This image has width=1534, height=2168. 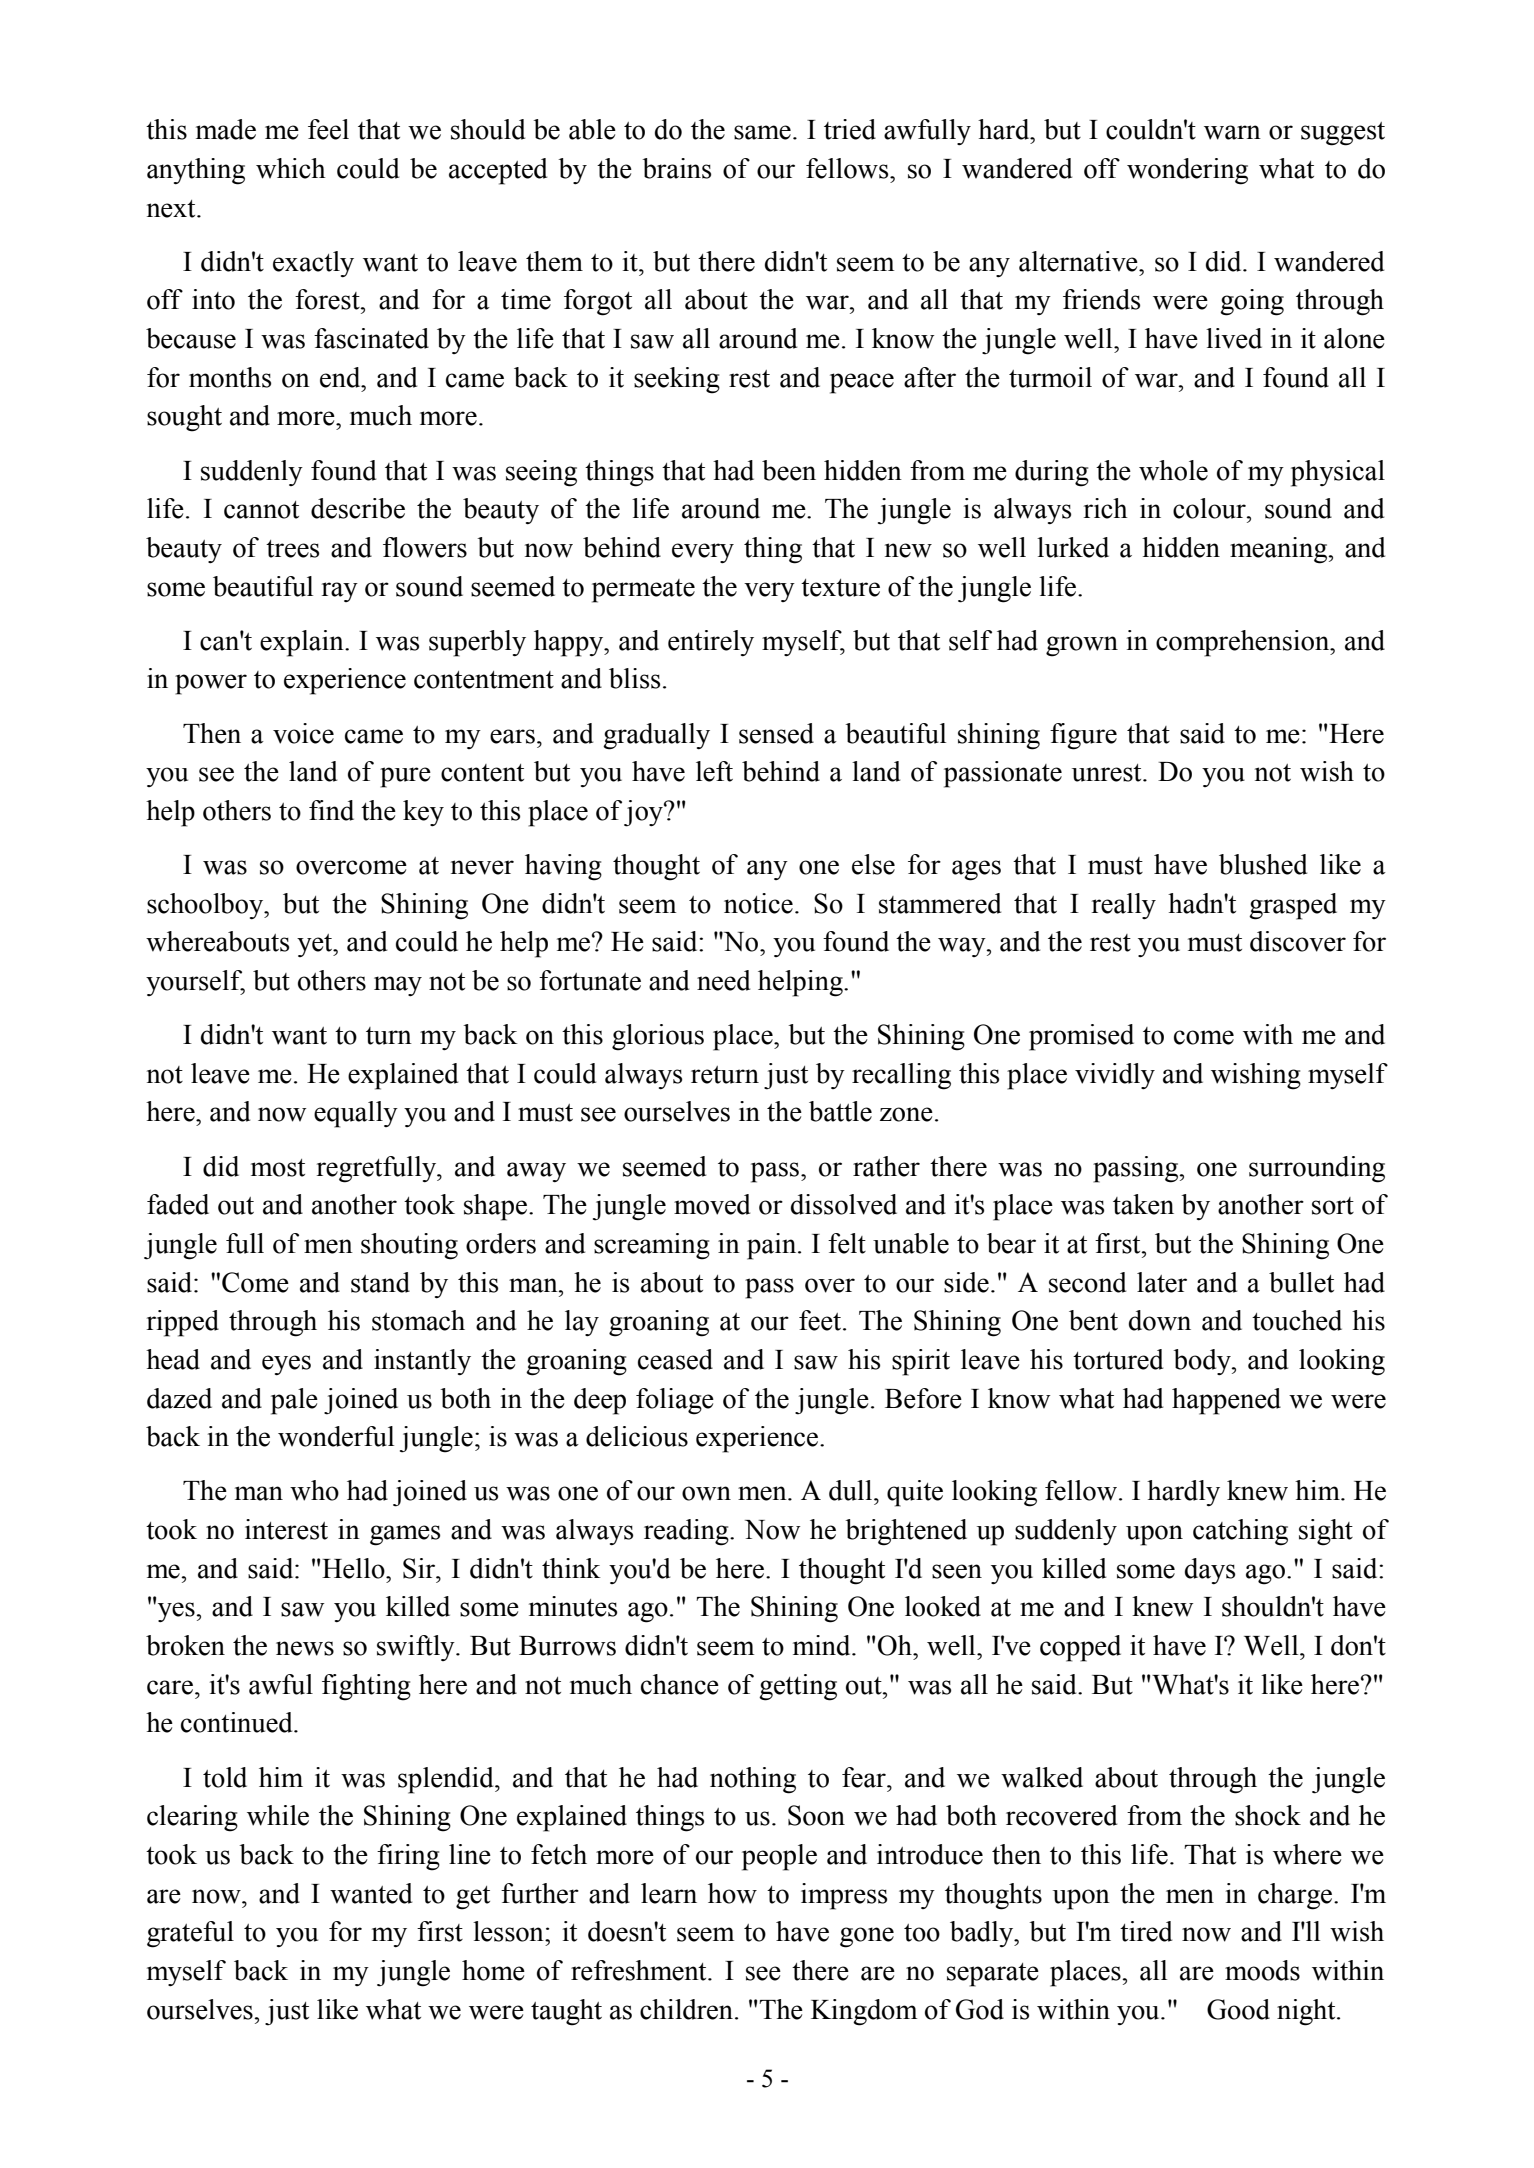 I want to click on equally, so click(x=356, y=1114).
